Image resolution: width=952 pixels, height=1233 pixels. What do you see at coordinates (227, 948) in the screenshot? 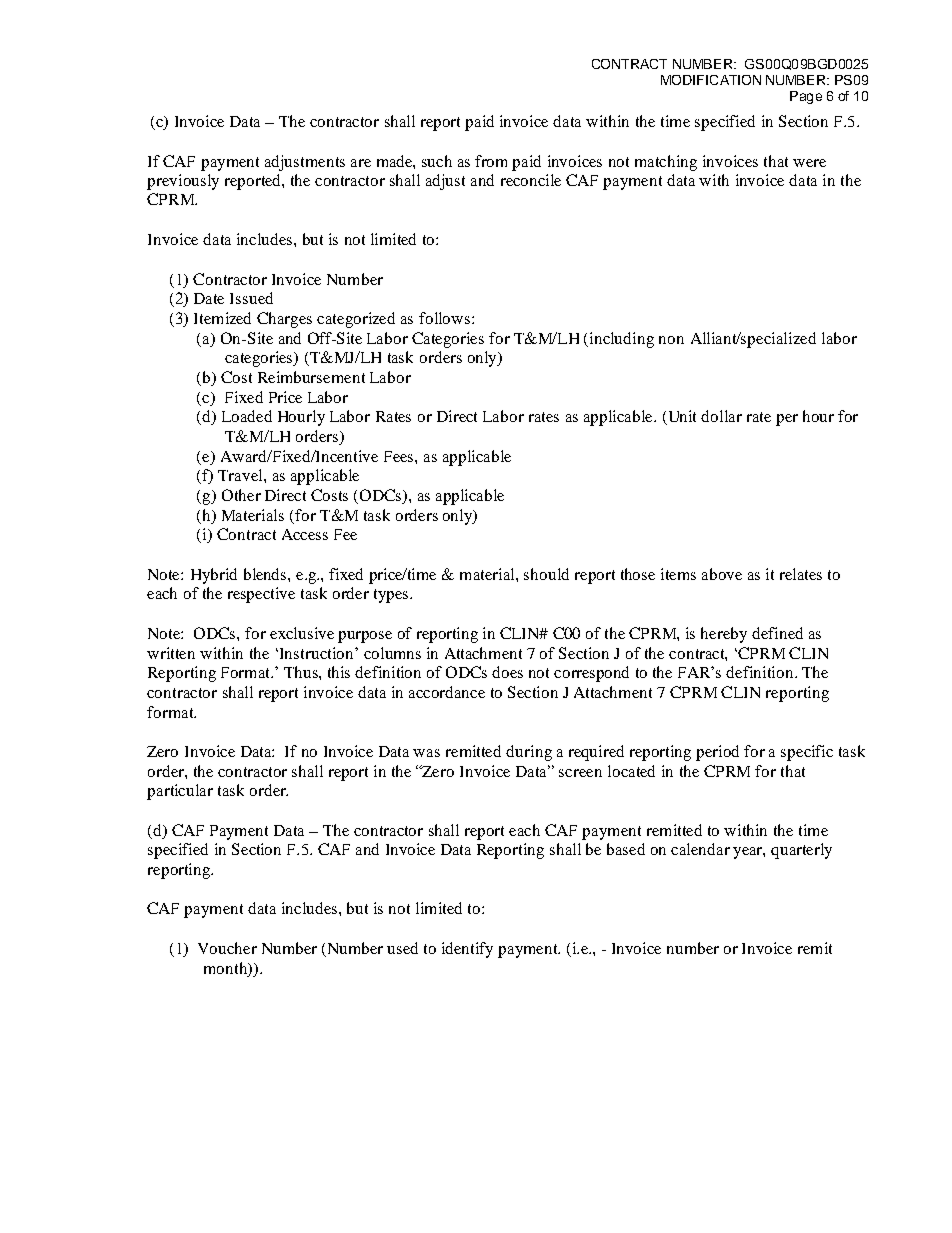
I see `Voucher` at bounding box center [227, 948].
